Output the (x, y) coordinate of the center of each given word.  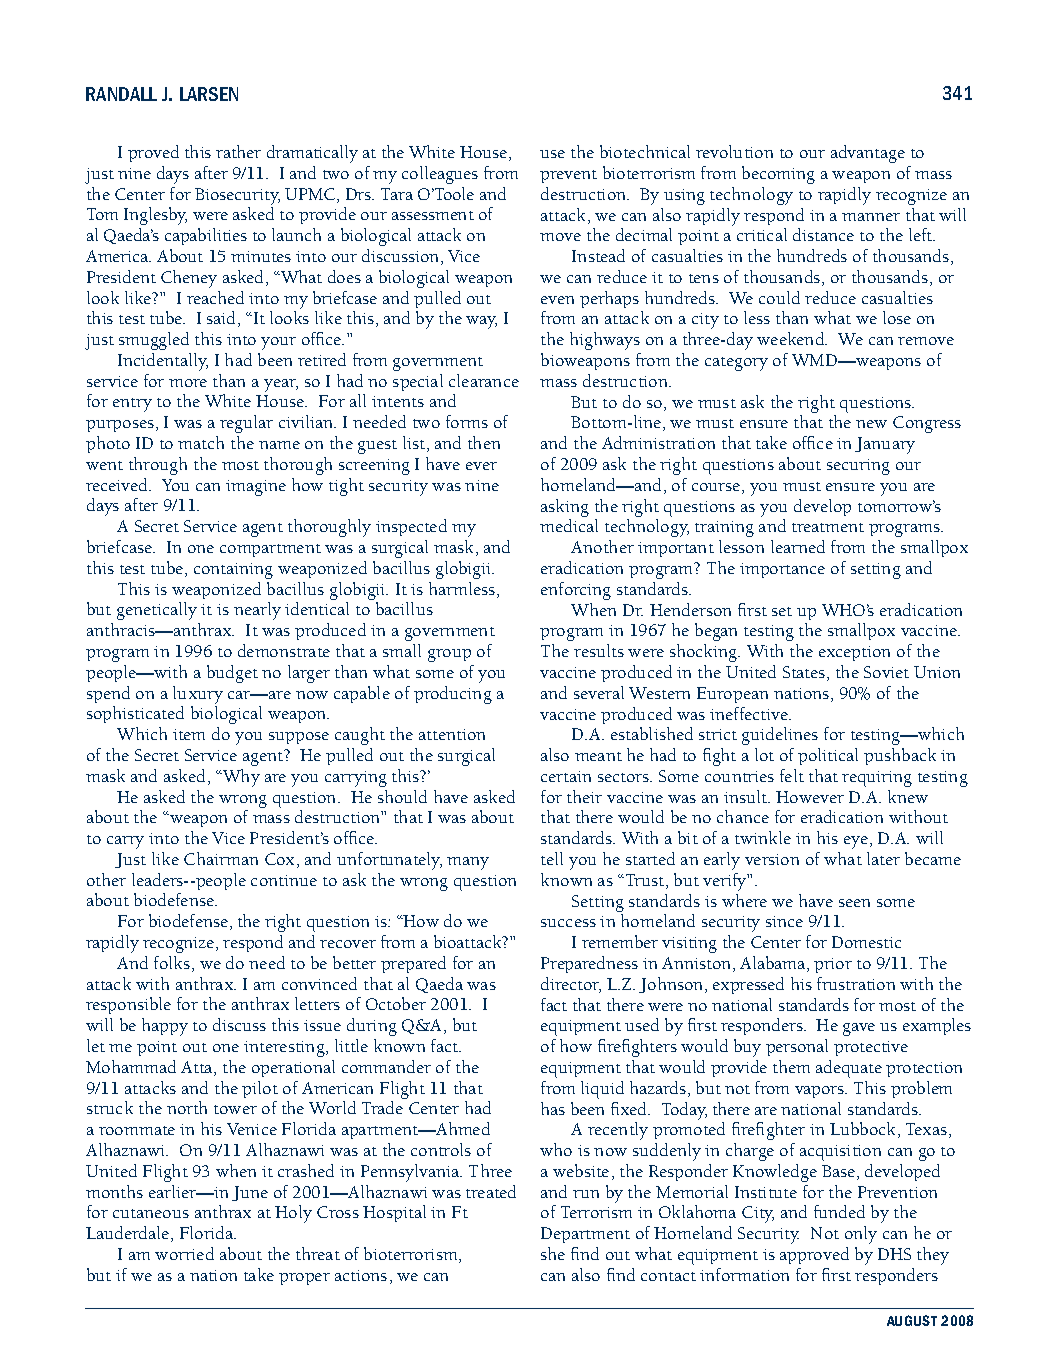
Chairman (221, 858)
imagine (256, 488)
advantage (868, 154)
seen (854, 903)
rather (238, 151)
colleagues (440, 175)
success (568, 923)
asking (565, 508)
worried (184, 1253)
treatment (828, 527)
